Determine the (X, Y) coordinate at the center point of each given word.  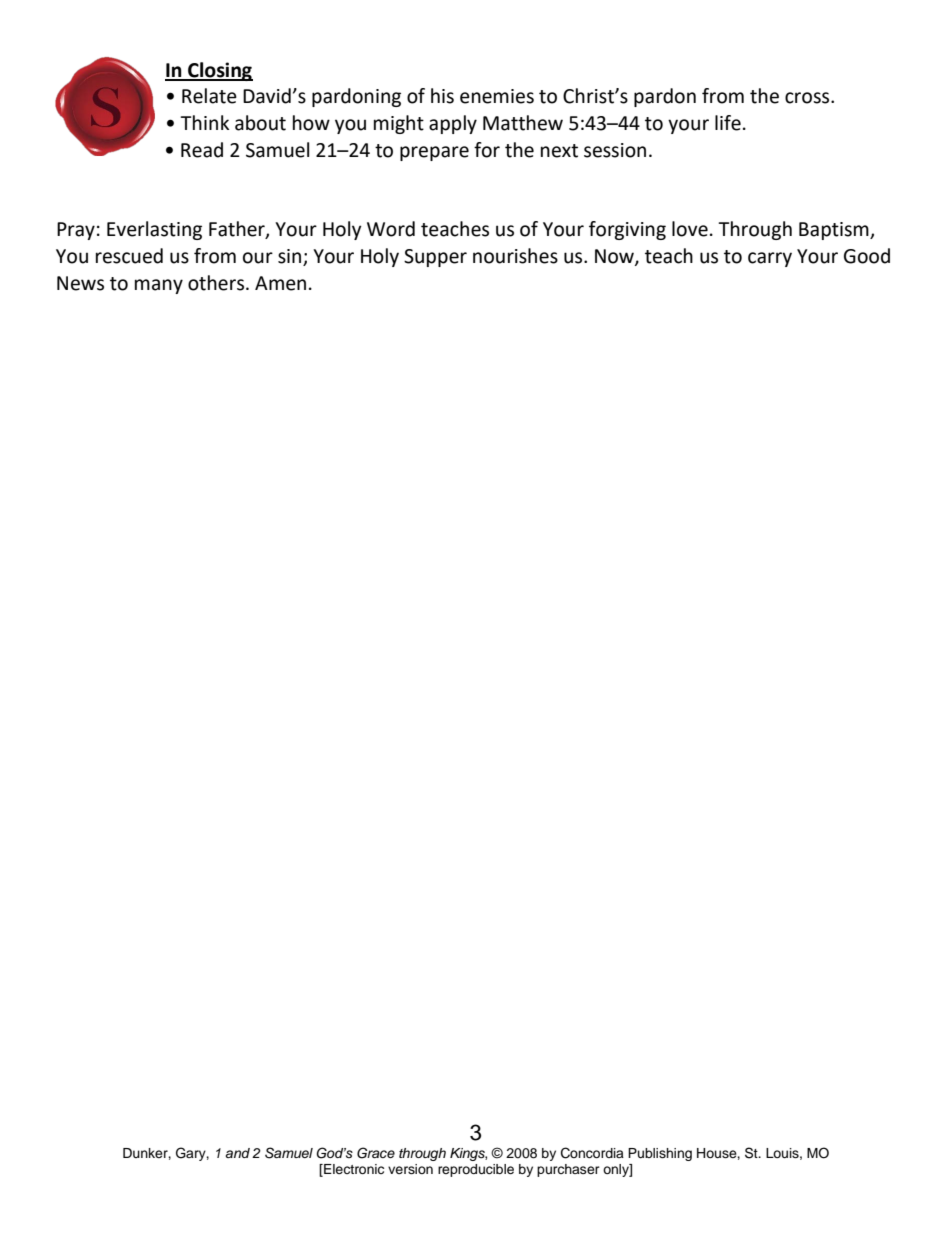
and (237, 1153)
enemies (497, 96)
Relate (209, 96)
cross (808, 98)
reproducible (476, 1170)
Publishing (660, 1154)
